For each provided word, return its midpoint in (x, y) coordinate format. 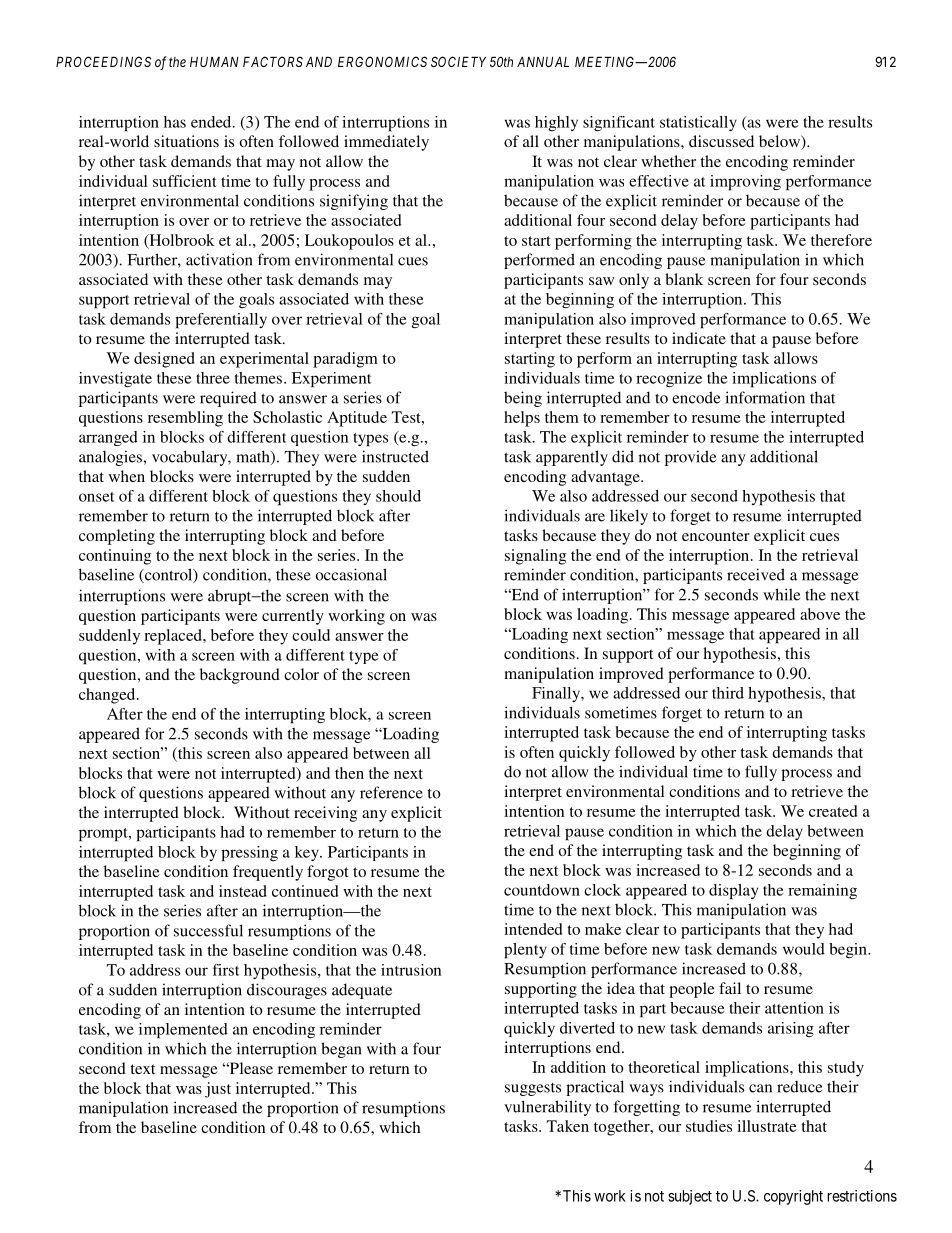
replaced (174, 637)
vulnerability (547, 1108)
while (781, 594)
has (175, 122)
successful (208, 930)
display (733, 892)
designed (164, 360)
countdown (542, 890)
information (765, 397)
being (523, 399)
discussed (721, 141)
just (218, 1090)
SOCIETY (458, 61)
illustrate (767, 1126)
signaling (535, 557)
